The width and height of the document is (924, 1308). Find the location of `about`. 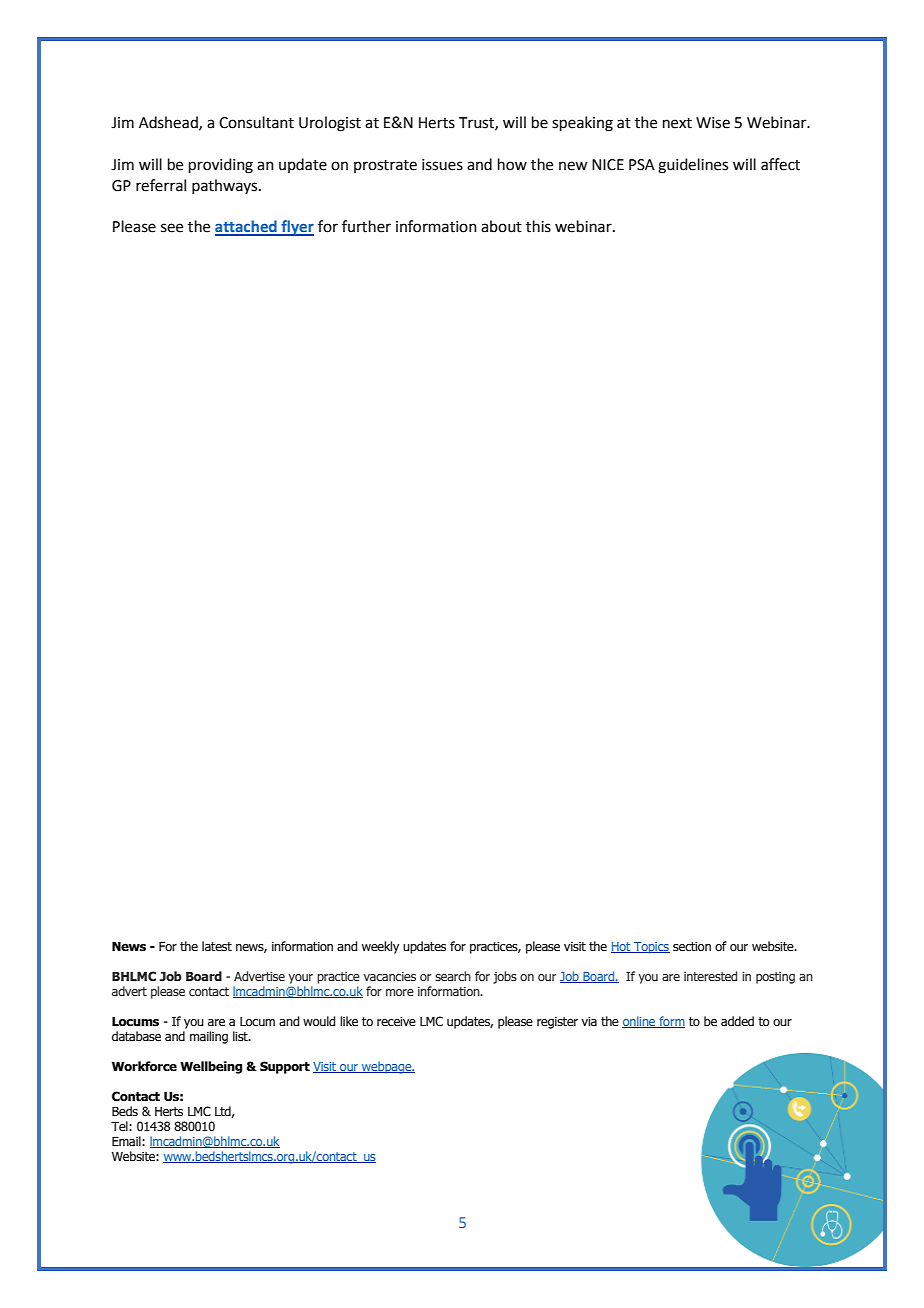

about is located at coordinates (501, 226).
